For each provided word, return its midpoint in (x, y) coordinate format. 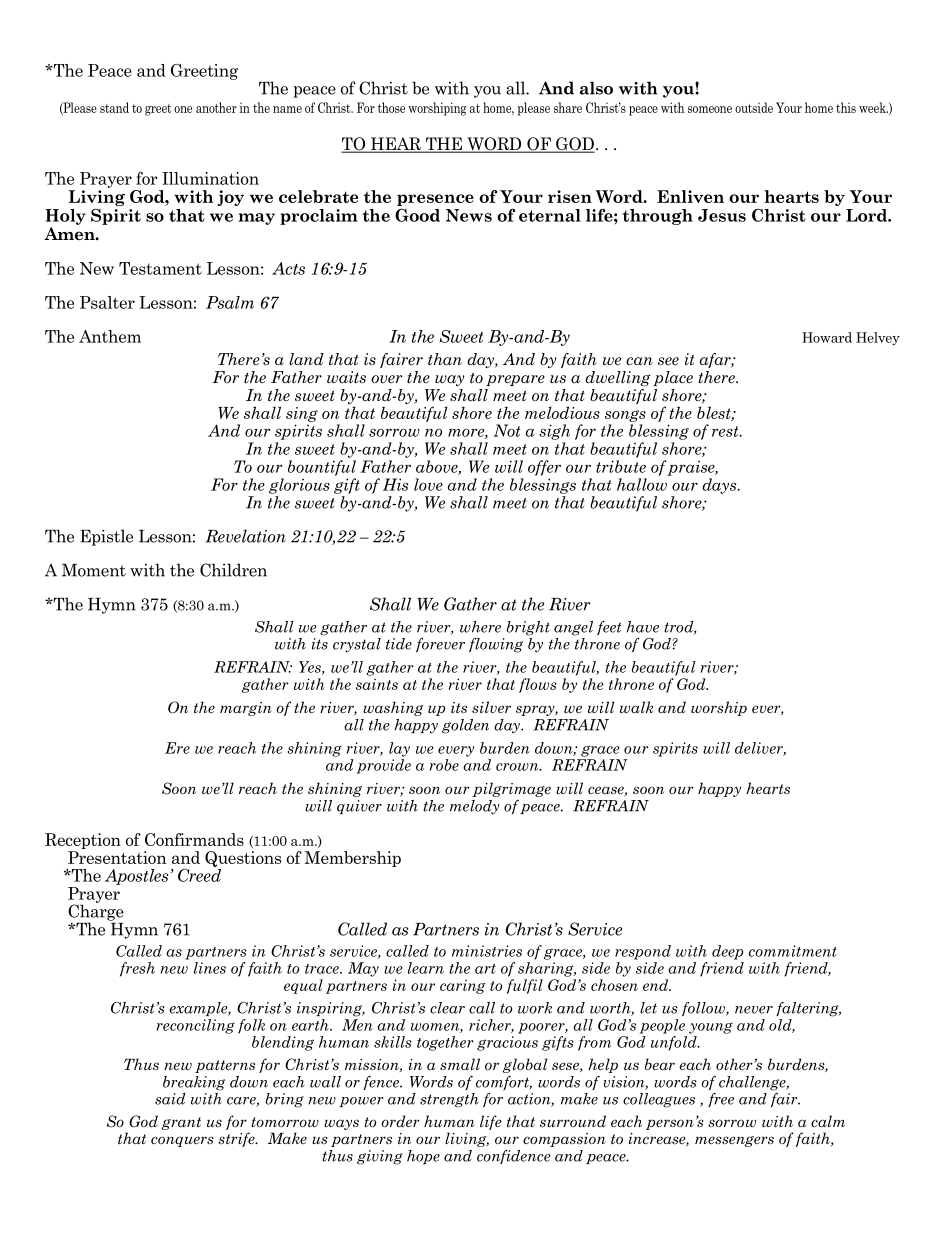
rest (726, 431)
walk (636, 707)
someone (710, 109)
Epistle (106, 537)
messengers (734, 1141)
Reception (83, 841)
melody (475, 807)
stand (114, 107)
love (428, 484)
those (391, 107)
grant (181, 1123)
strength (449, 1100)
